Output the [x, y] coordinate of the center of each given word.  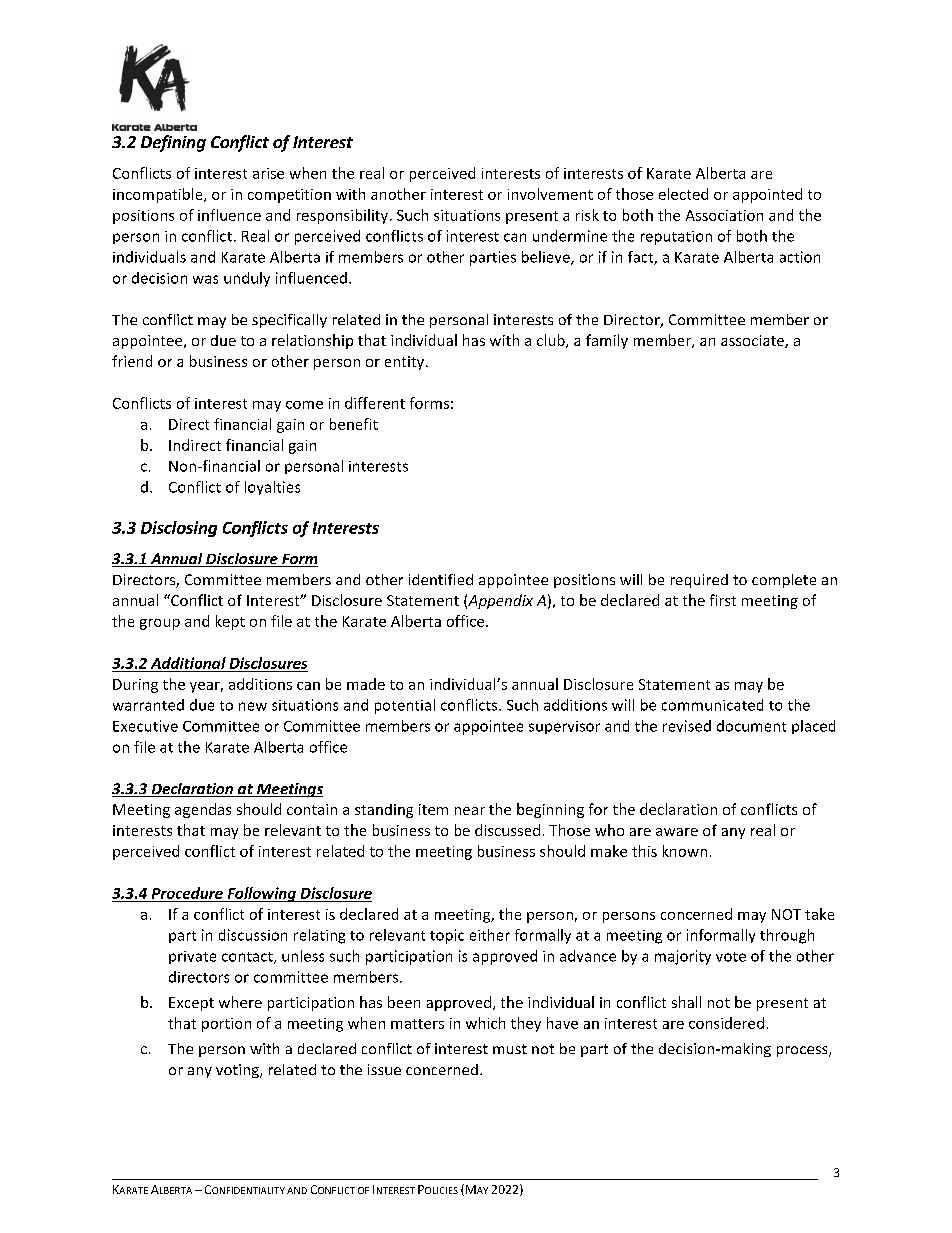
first [723, 600]
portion [226, 1025]
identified [441, 579]
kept [230, 622]
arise [268, 173]
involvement [550, 194]
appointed [767, 195]
